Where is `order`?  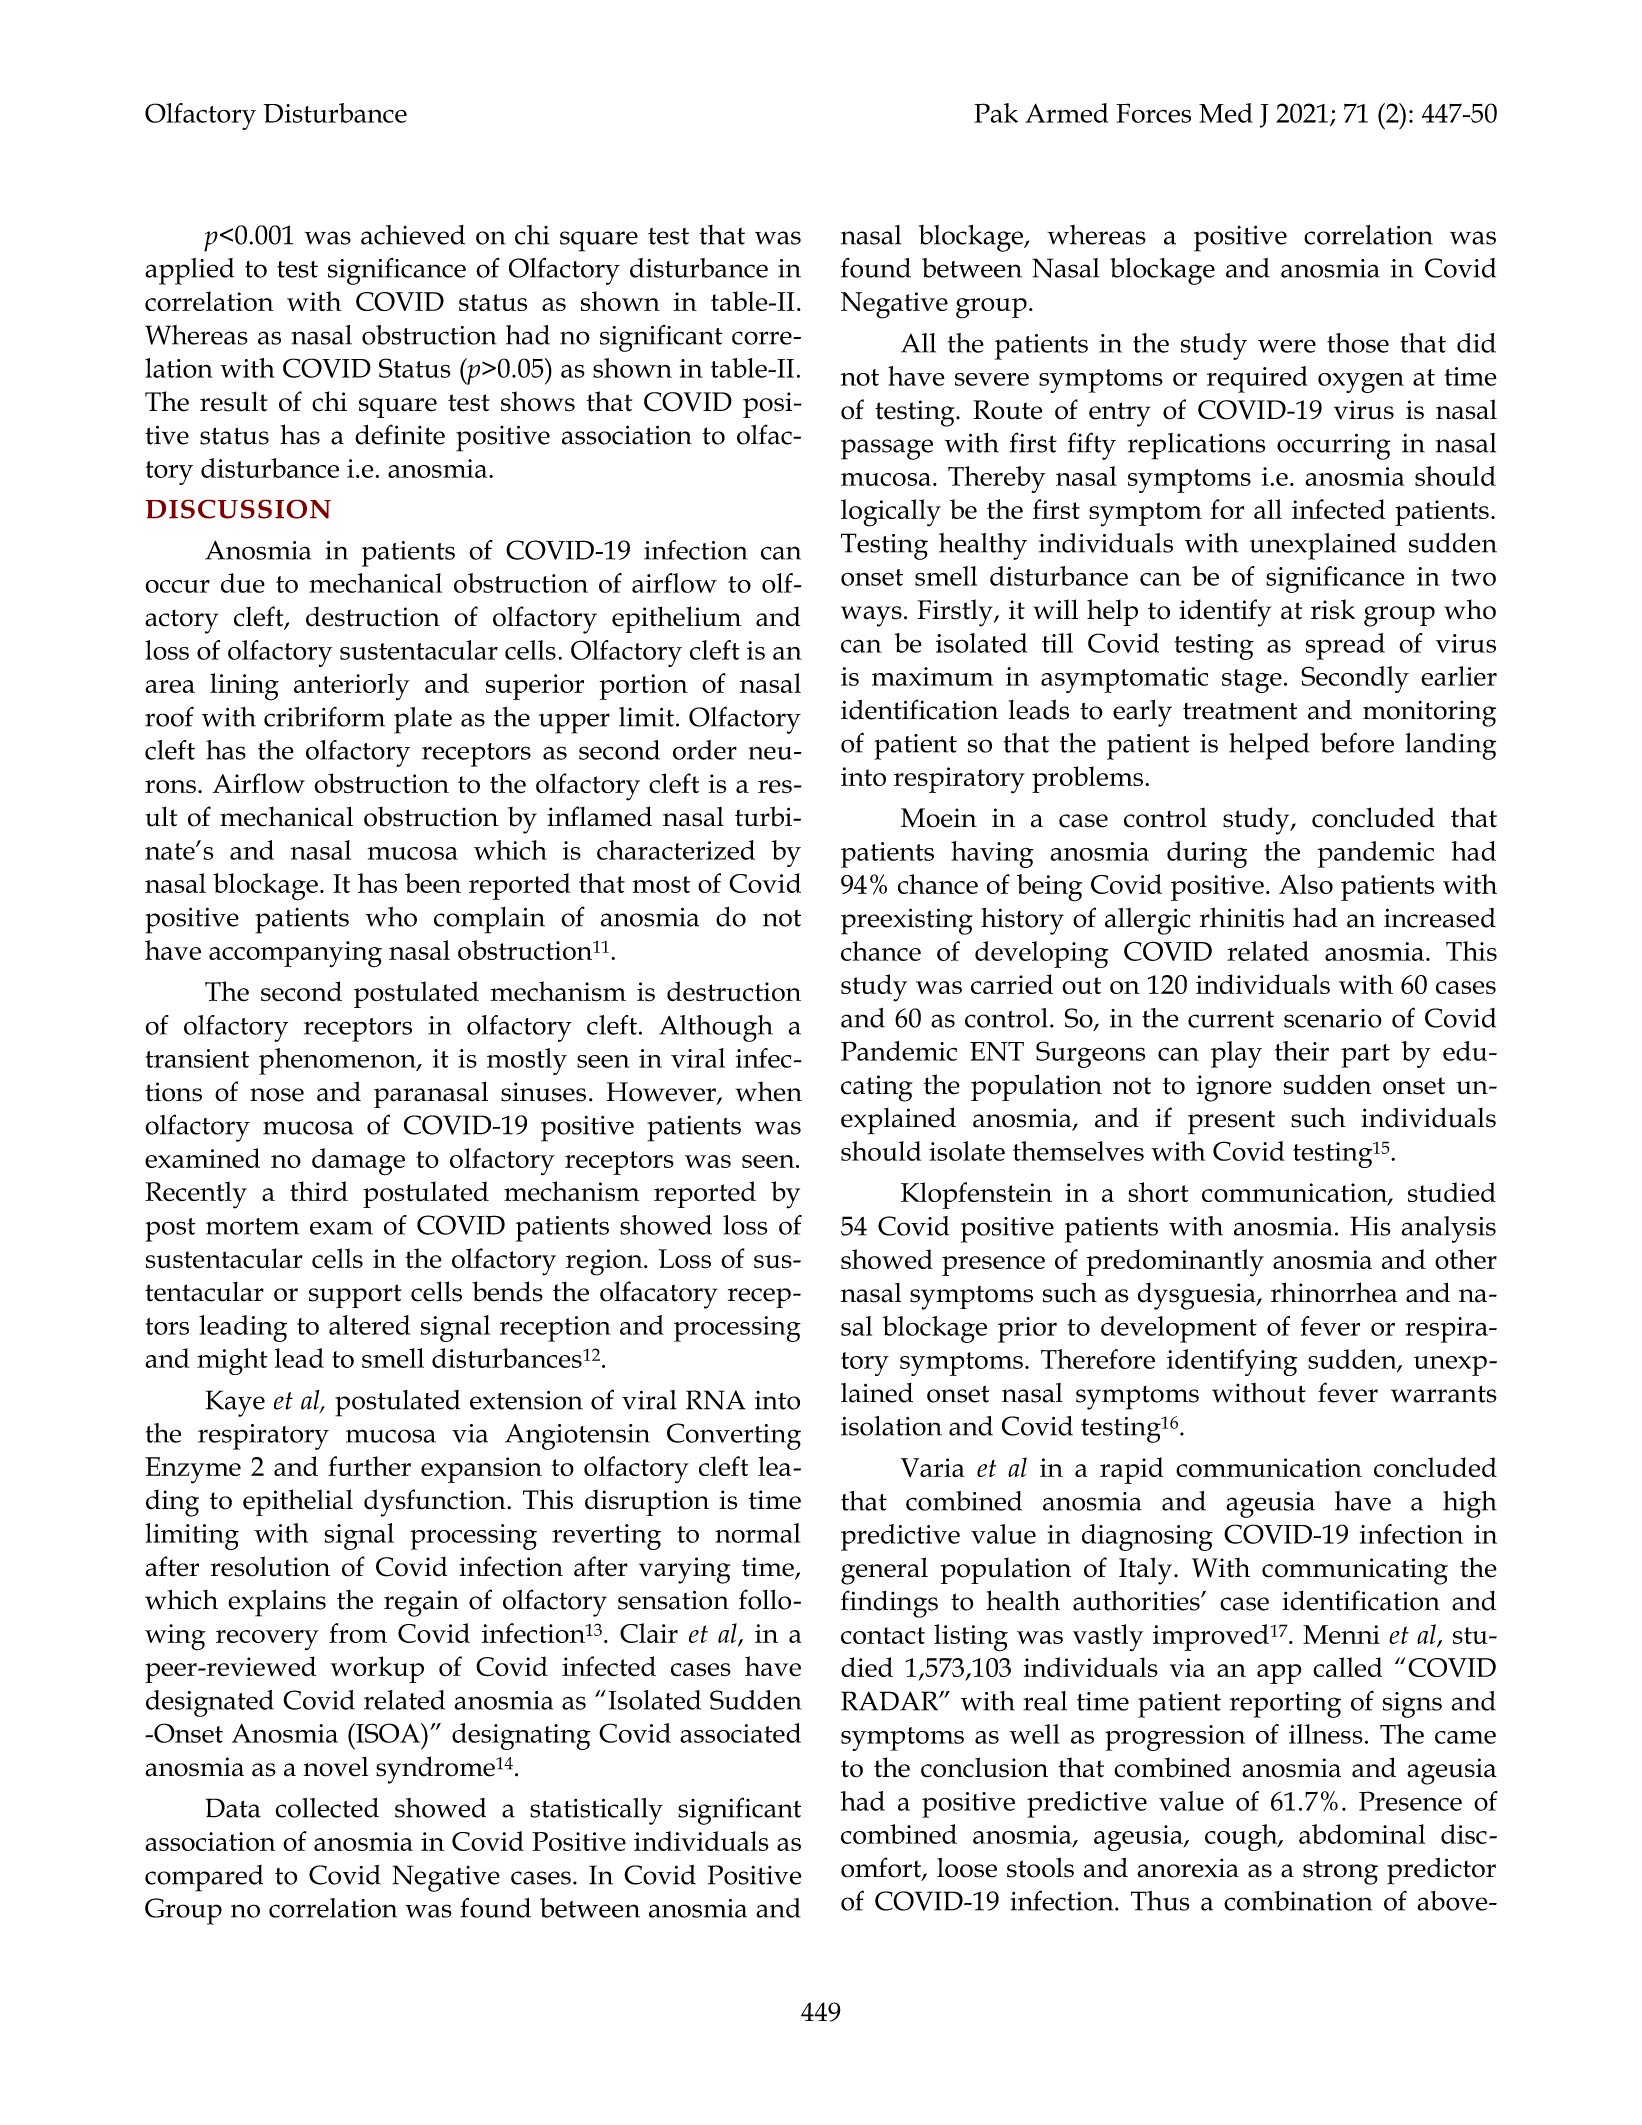 order is located at coordinates (705, 750).
